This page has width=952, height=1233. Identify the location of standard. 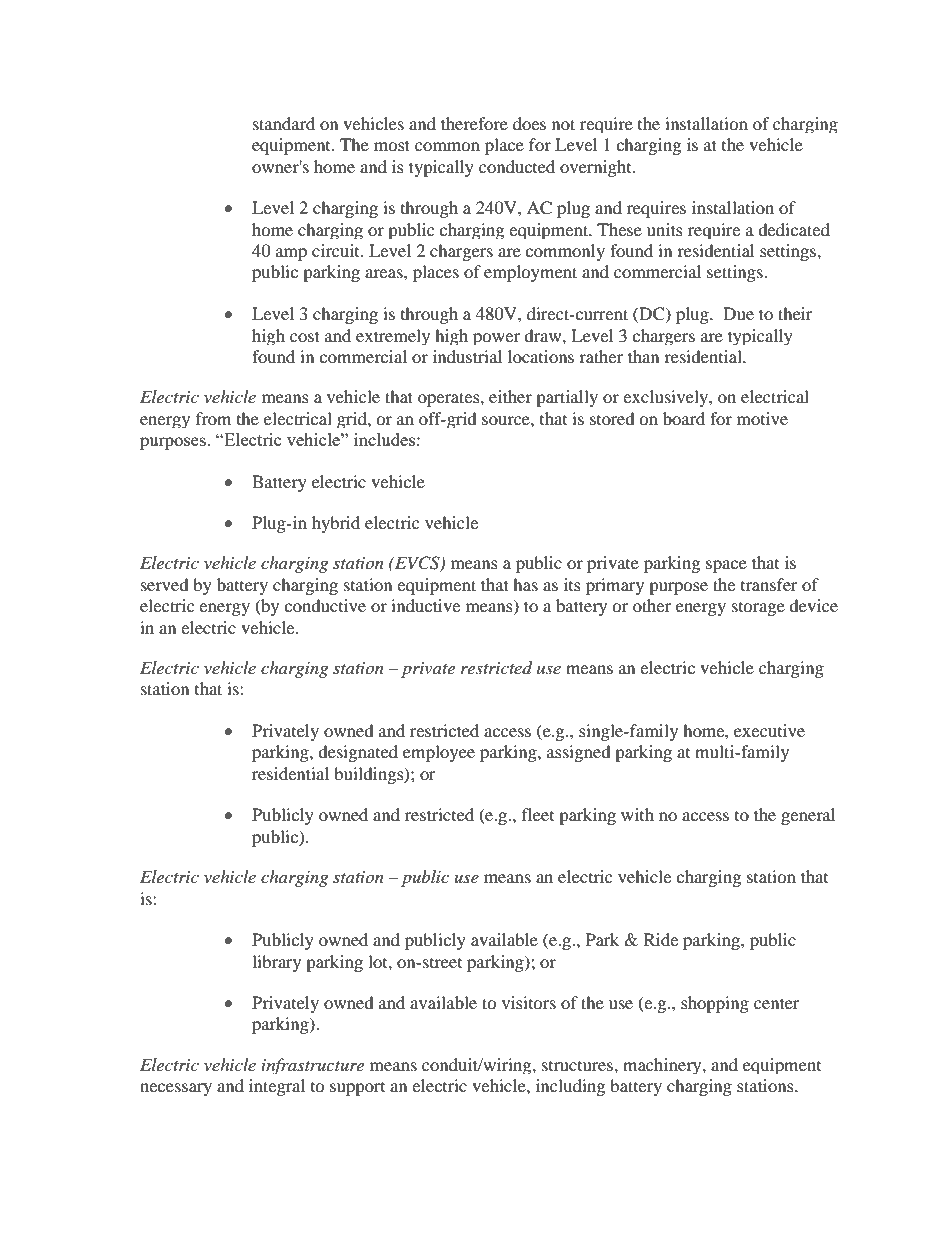
(284, 123).
